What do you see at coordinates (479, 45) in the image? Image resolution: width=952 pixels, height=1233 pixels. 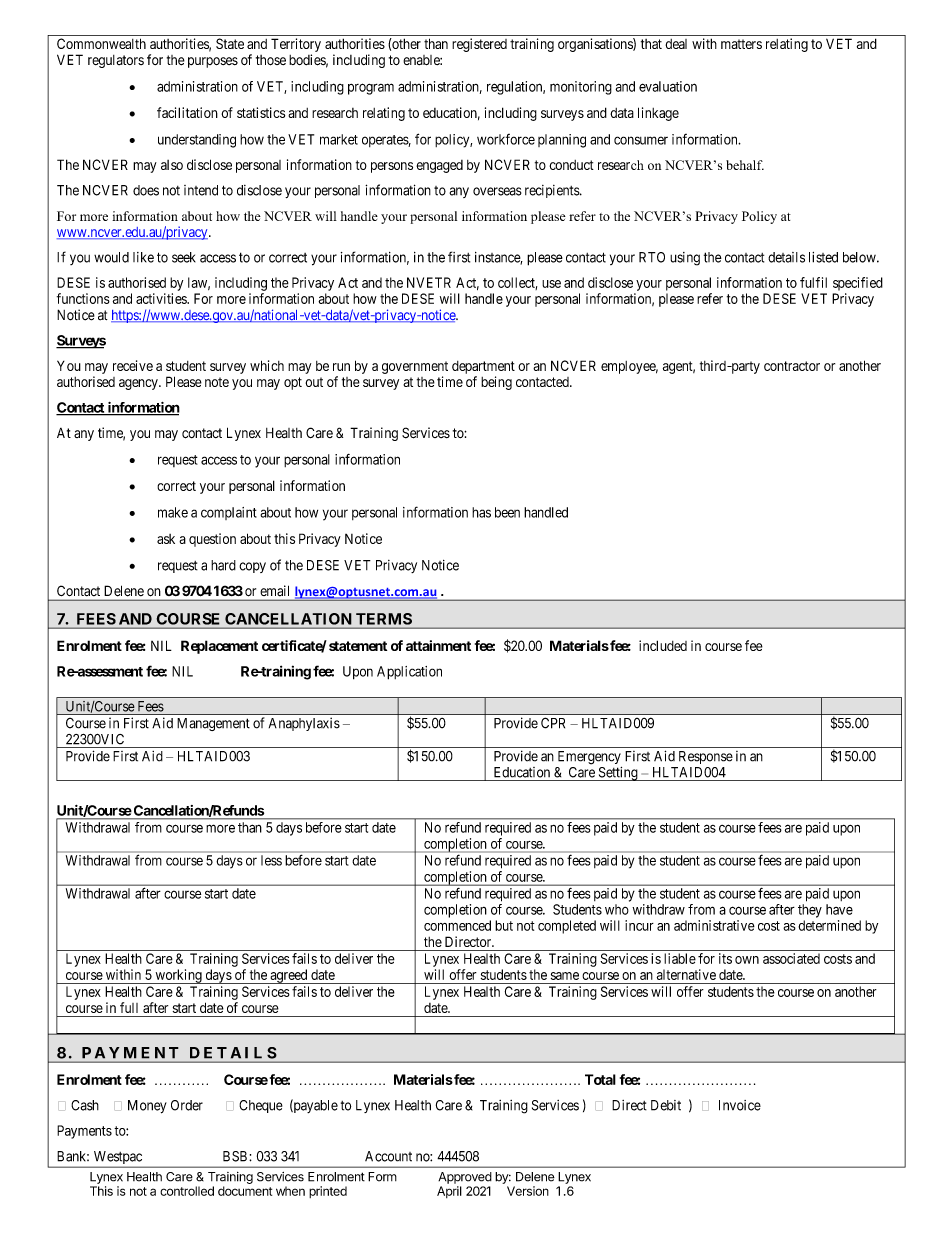 I see `registered` at bounding box center [479, 45].
